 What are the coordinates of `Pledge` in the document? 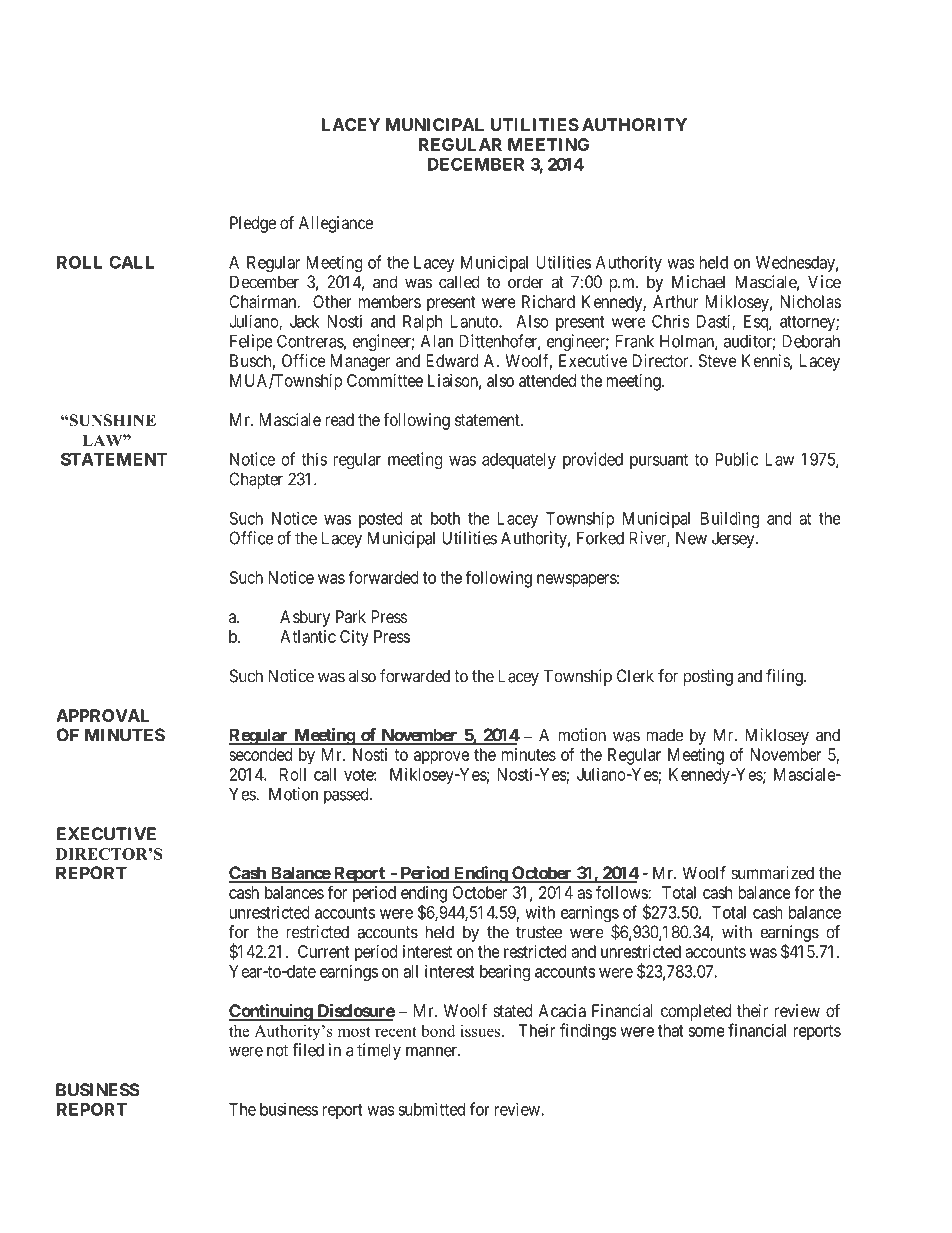 It's located at (253, 224).
